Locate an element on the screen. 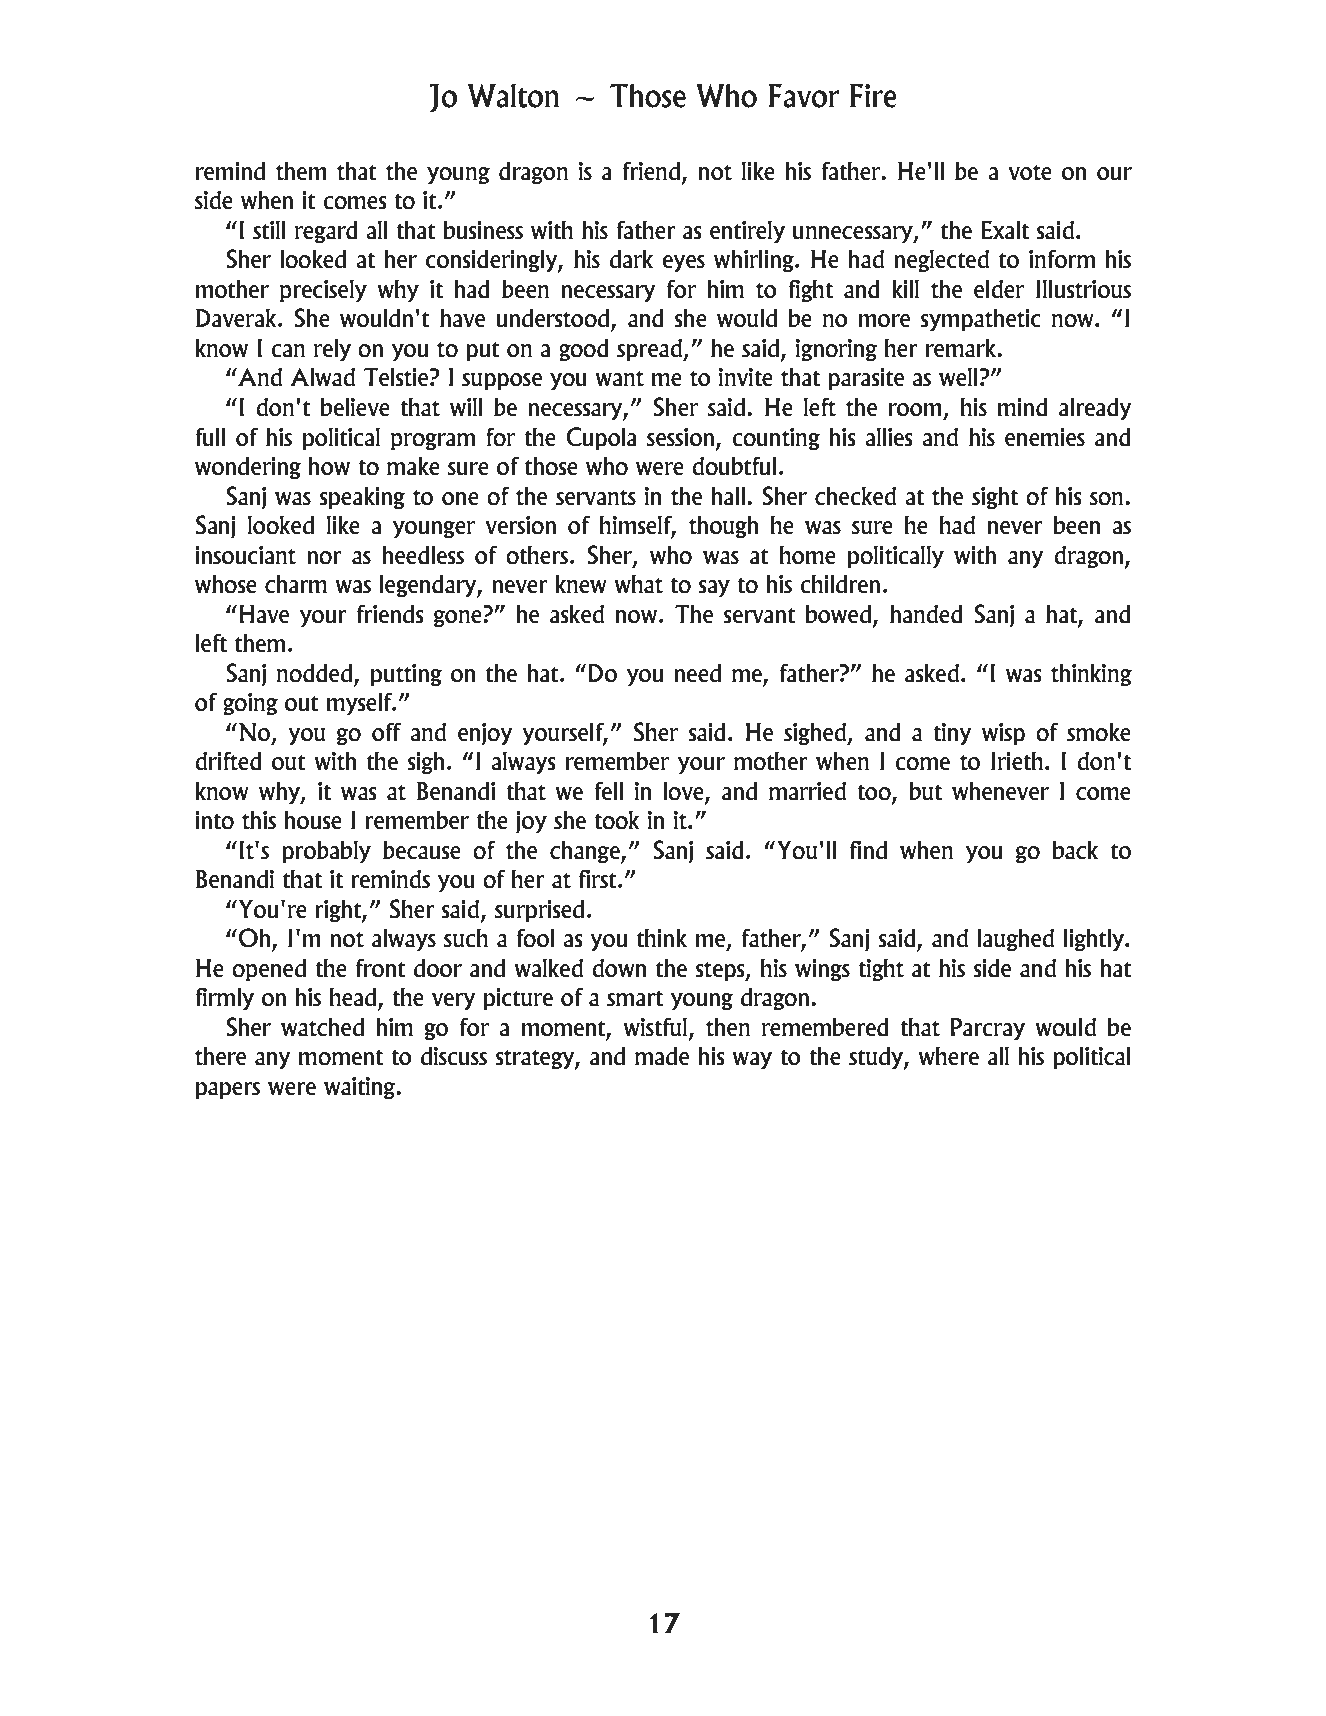  what is located at coordinates (638, 584).
